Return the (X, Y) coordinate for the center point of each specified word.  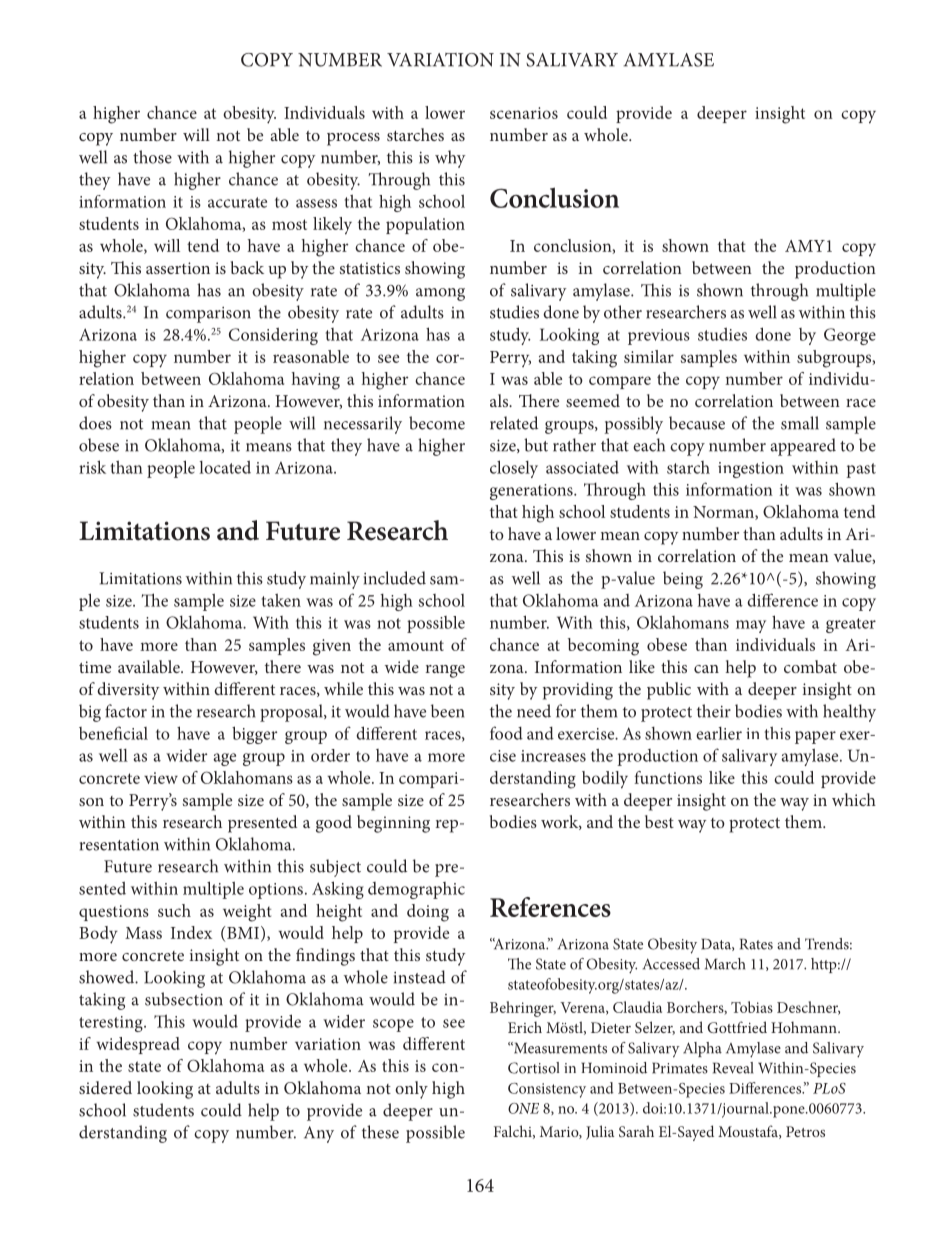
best (659, 821)
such (174, 910)
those (152, 157)
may (751, 626)
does (95, 423)
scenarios (524, 113)
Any (319, 1134)
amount (416, 645)
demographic (416, 890)
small (800, 423)
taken (281, 600)
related (514, 423)
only (411, 1090)
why (450, 159)
